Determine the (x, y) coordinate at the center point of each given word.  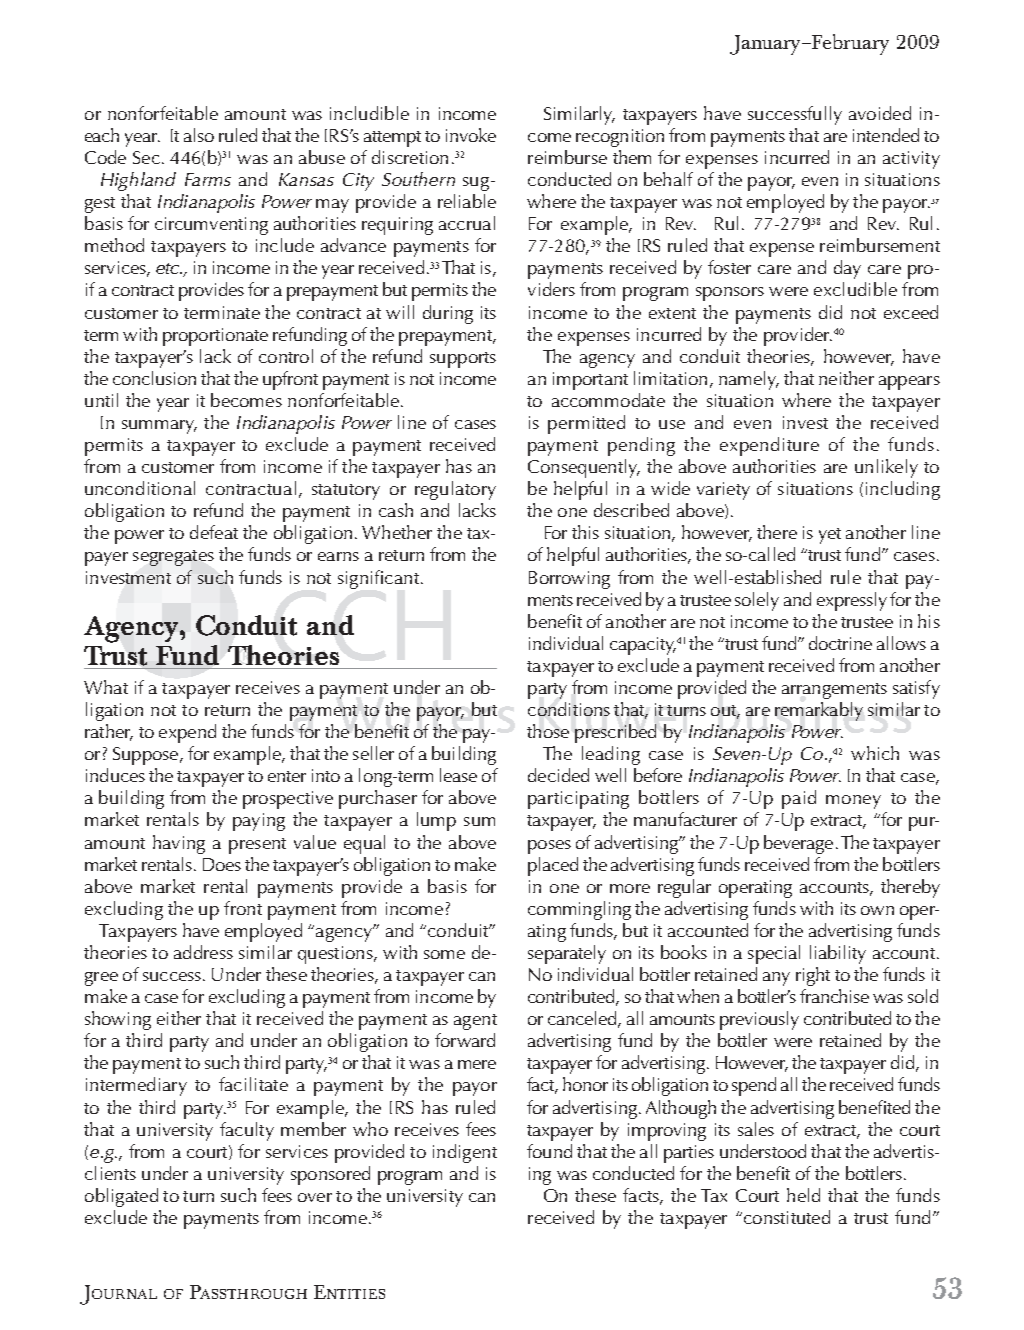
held (803, 1195)
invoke (471, 135)
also (199, 135)
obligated (121, 1197)
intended (886, 135)
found (549, 1151)
